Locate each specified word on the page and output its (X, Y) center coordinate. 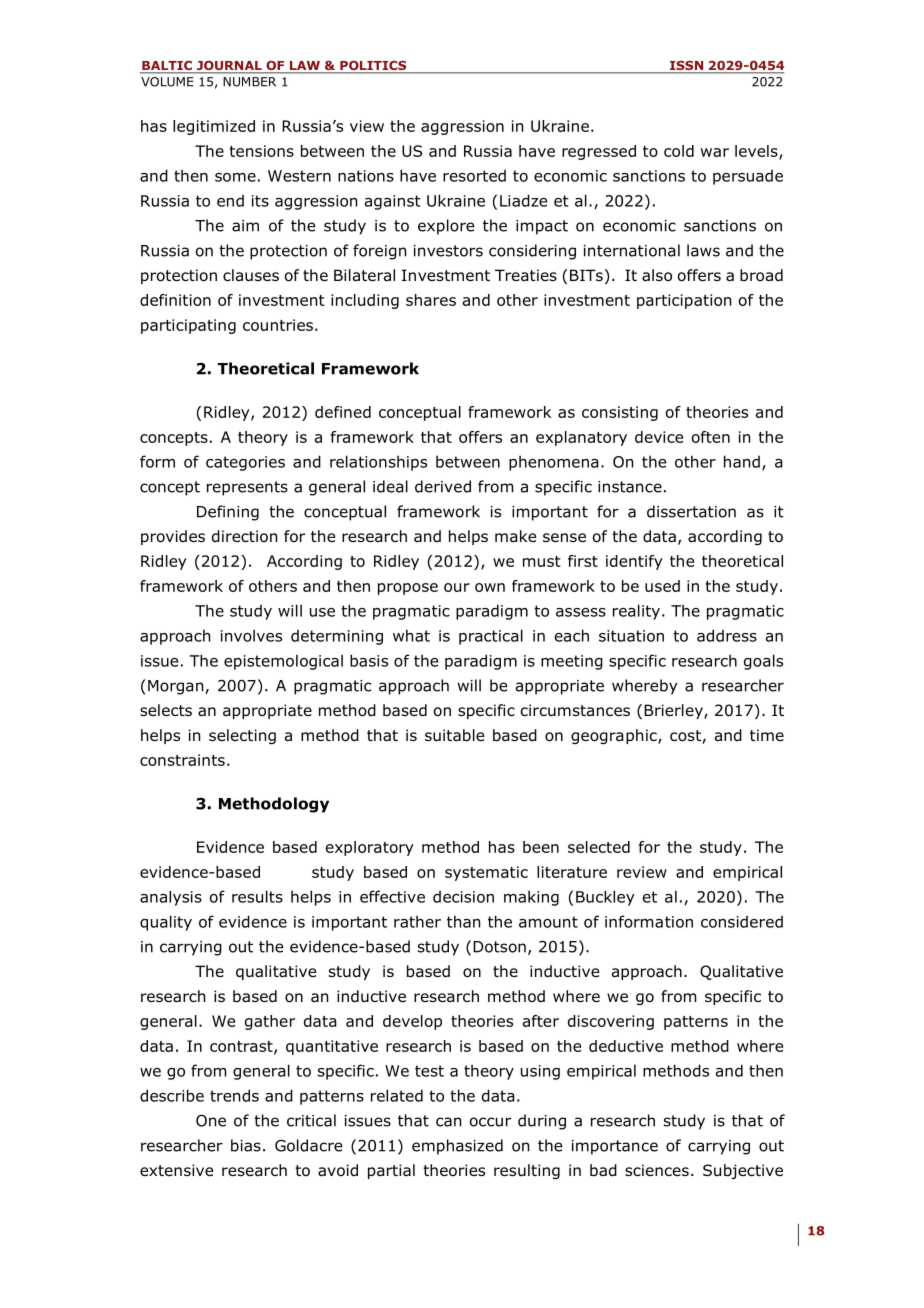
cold (679, 151)
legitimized (214, 127)
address (727, 635)
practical (491, 637)
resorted (474, 176)
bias (246, 1145)
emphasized (457, 1147)
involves (251, 635)
